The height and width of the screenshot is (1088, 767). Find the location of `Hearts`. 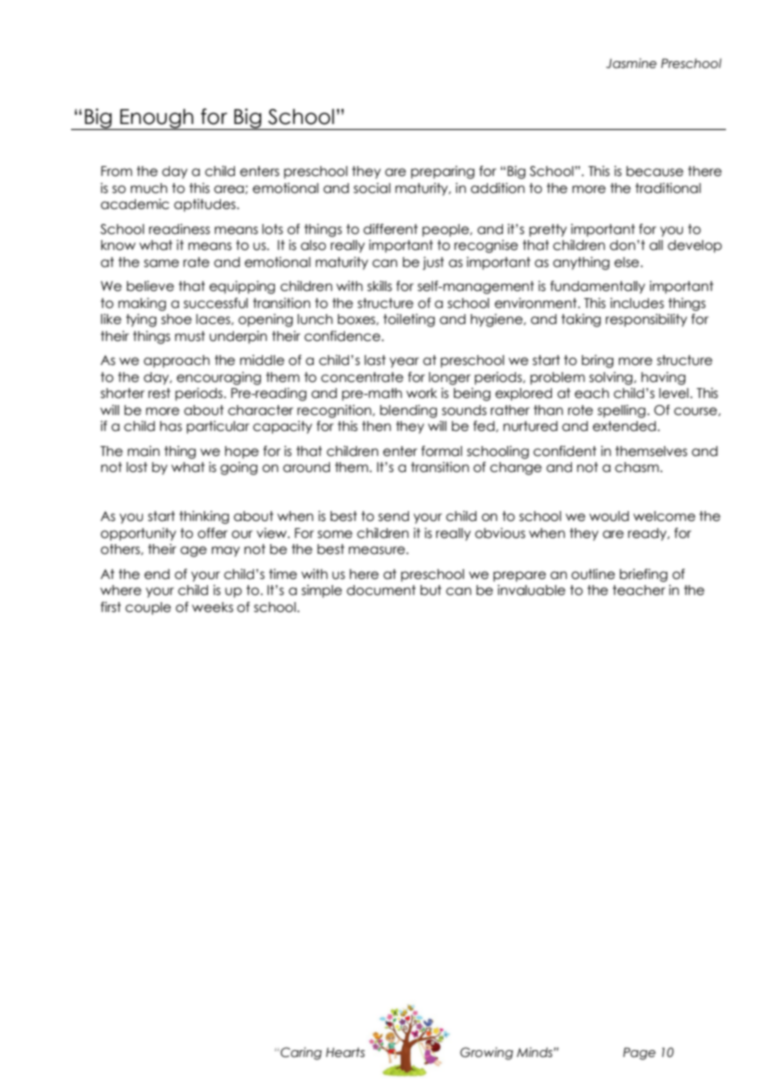

Hearts is located at coordinates (345, 1052).
